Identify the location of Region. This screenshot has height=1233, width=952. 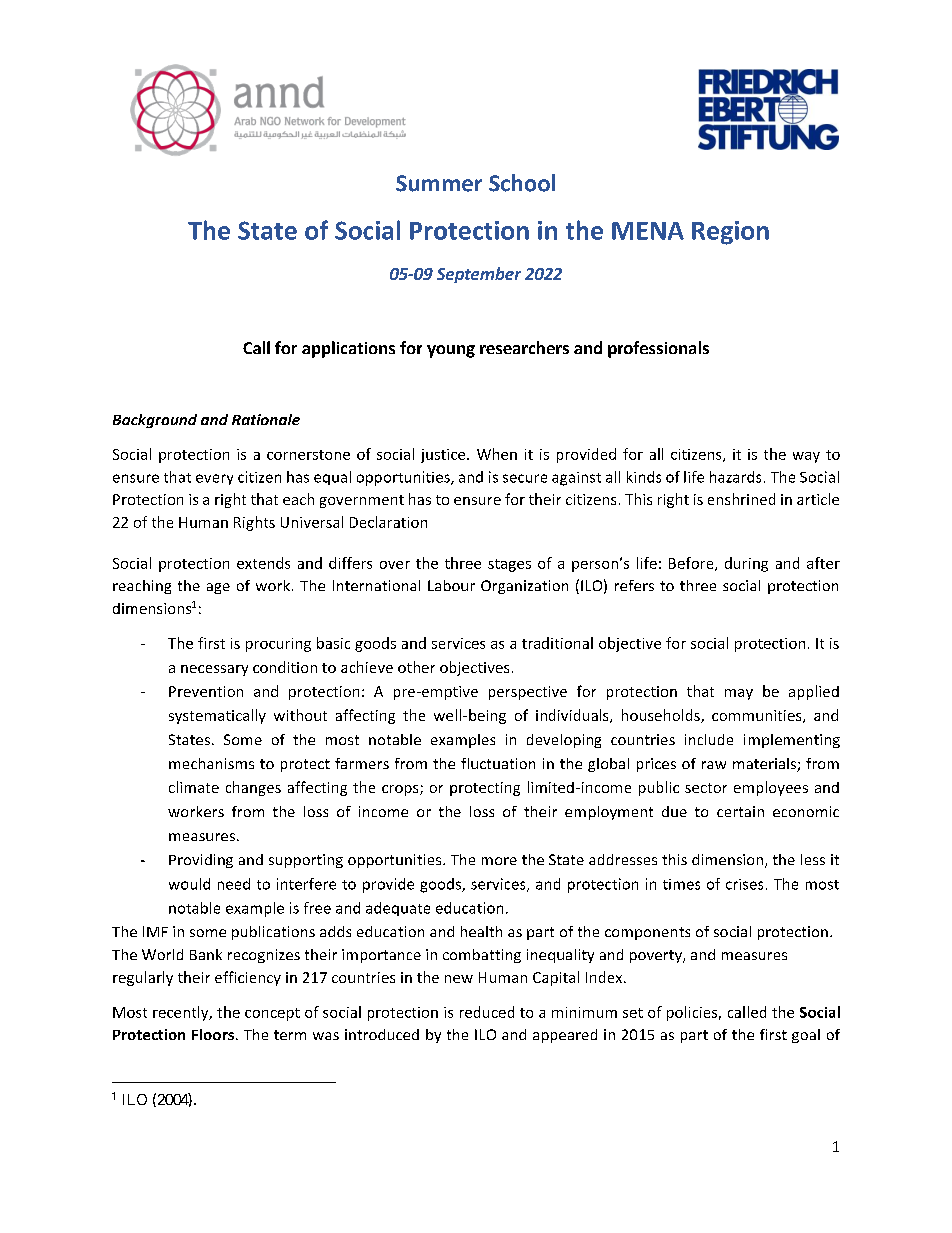
(730, 233).
